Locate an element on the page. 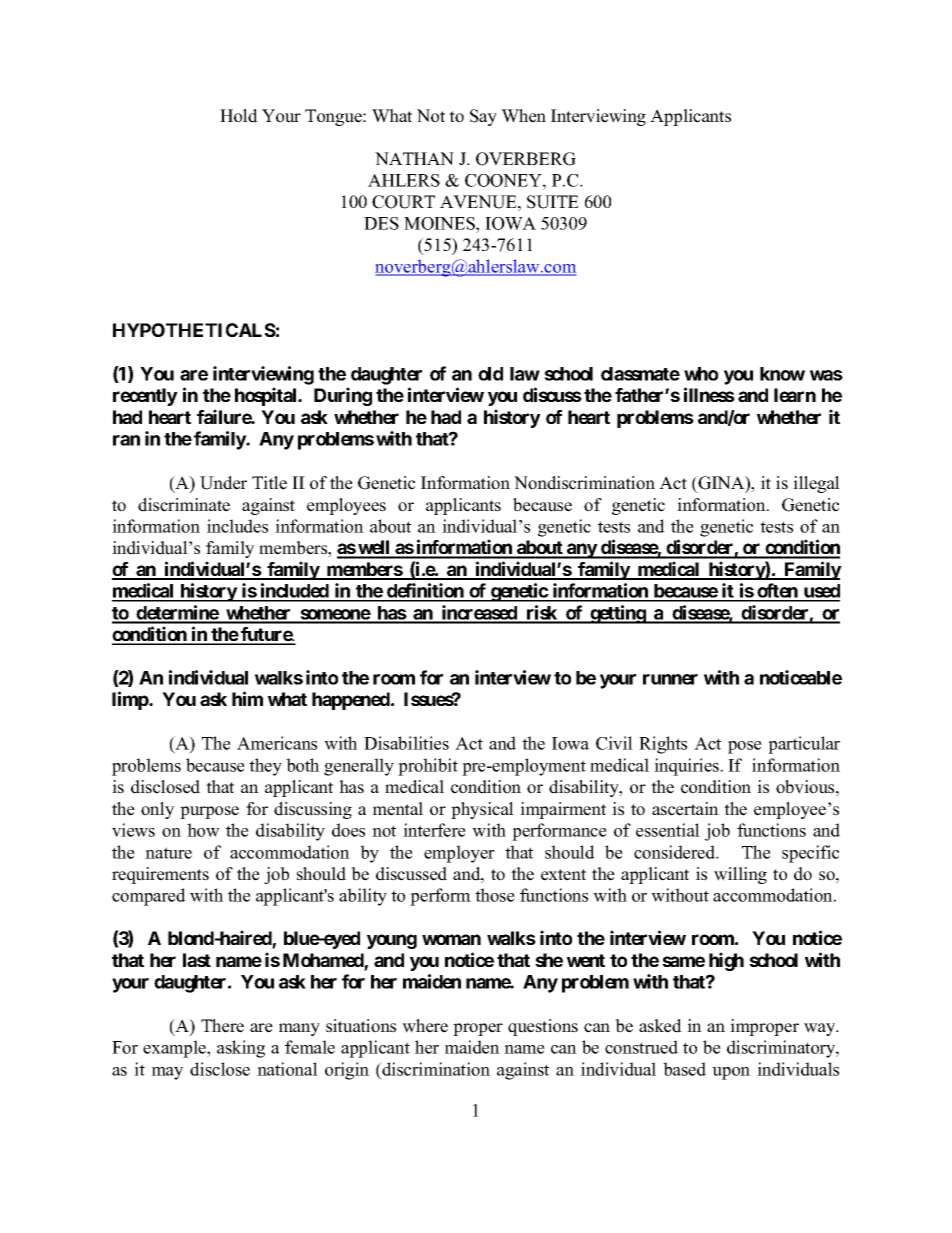 The height and width of the page is (1233, 952). During is located at coordinates (343, 396).
